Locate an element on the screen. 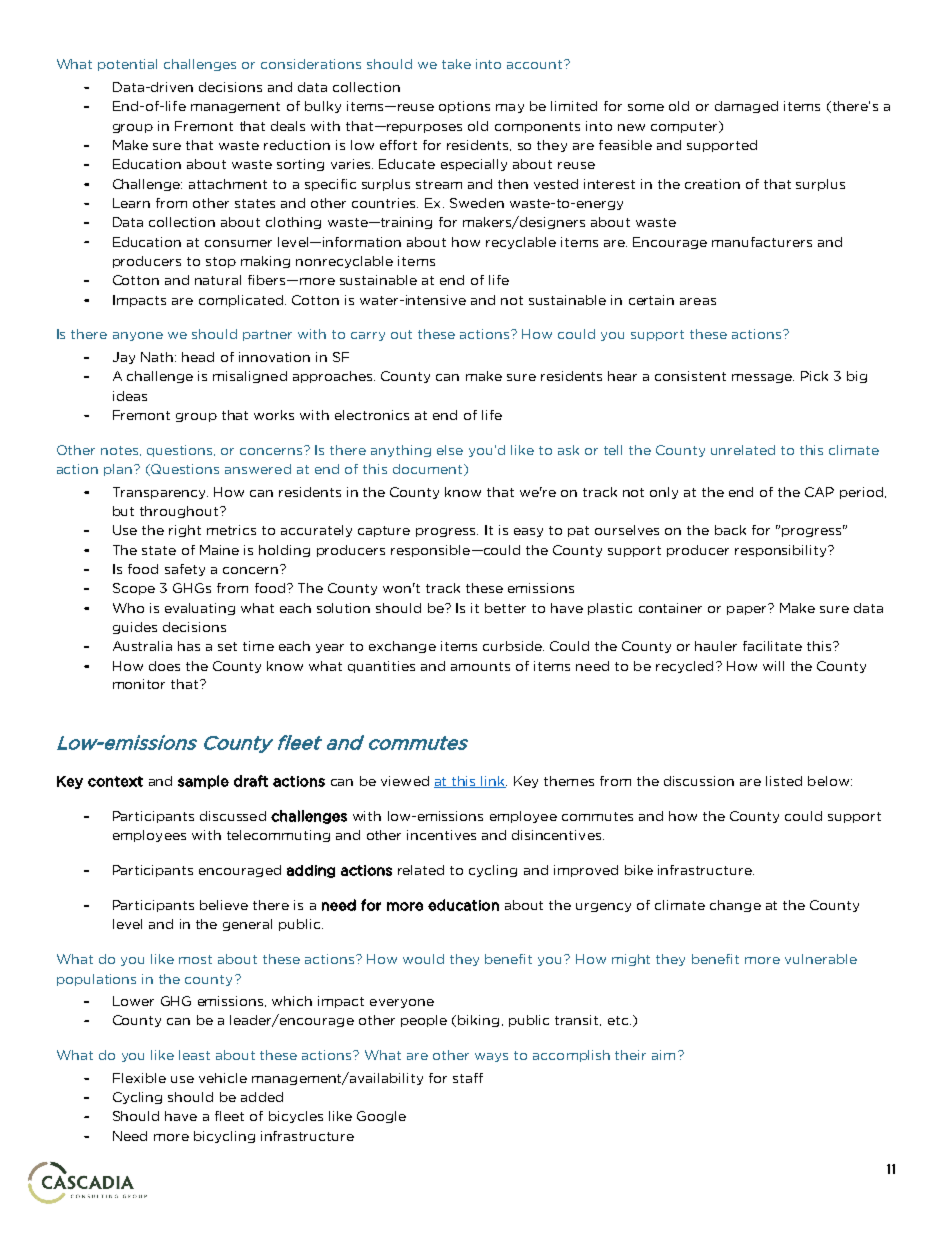 This screenshot has width=952, height=1233. vehicle is located at coordinates (223, 1078).
